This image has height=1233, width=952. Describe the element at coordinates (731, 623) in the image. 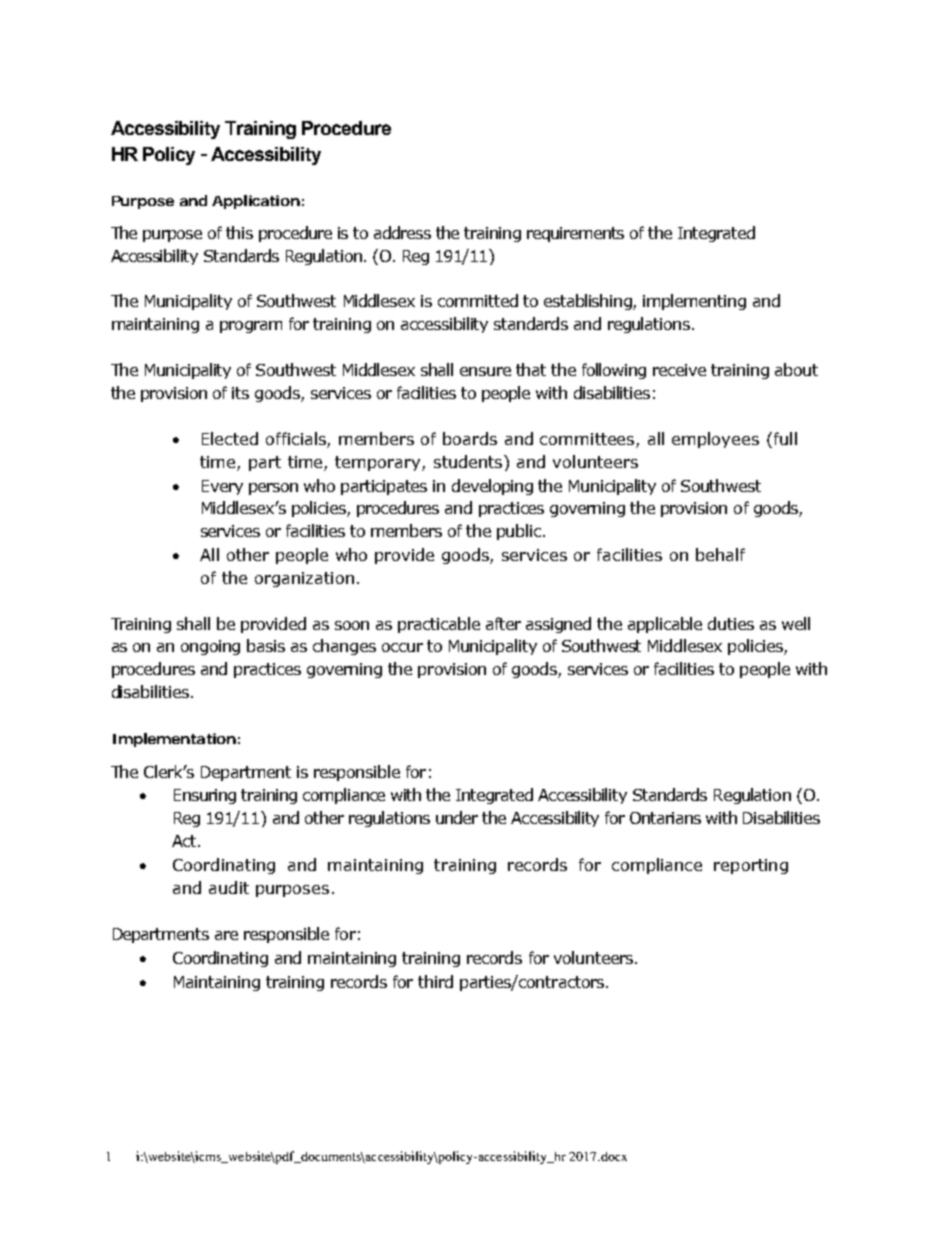

I see `duties` at that location.
